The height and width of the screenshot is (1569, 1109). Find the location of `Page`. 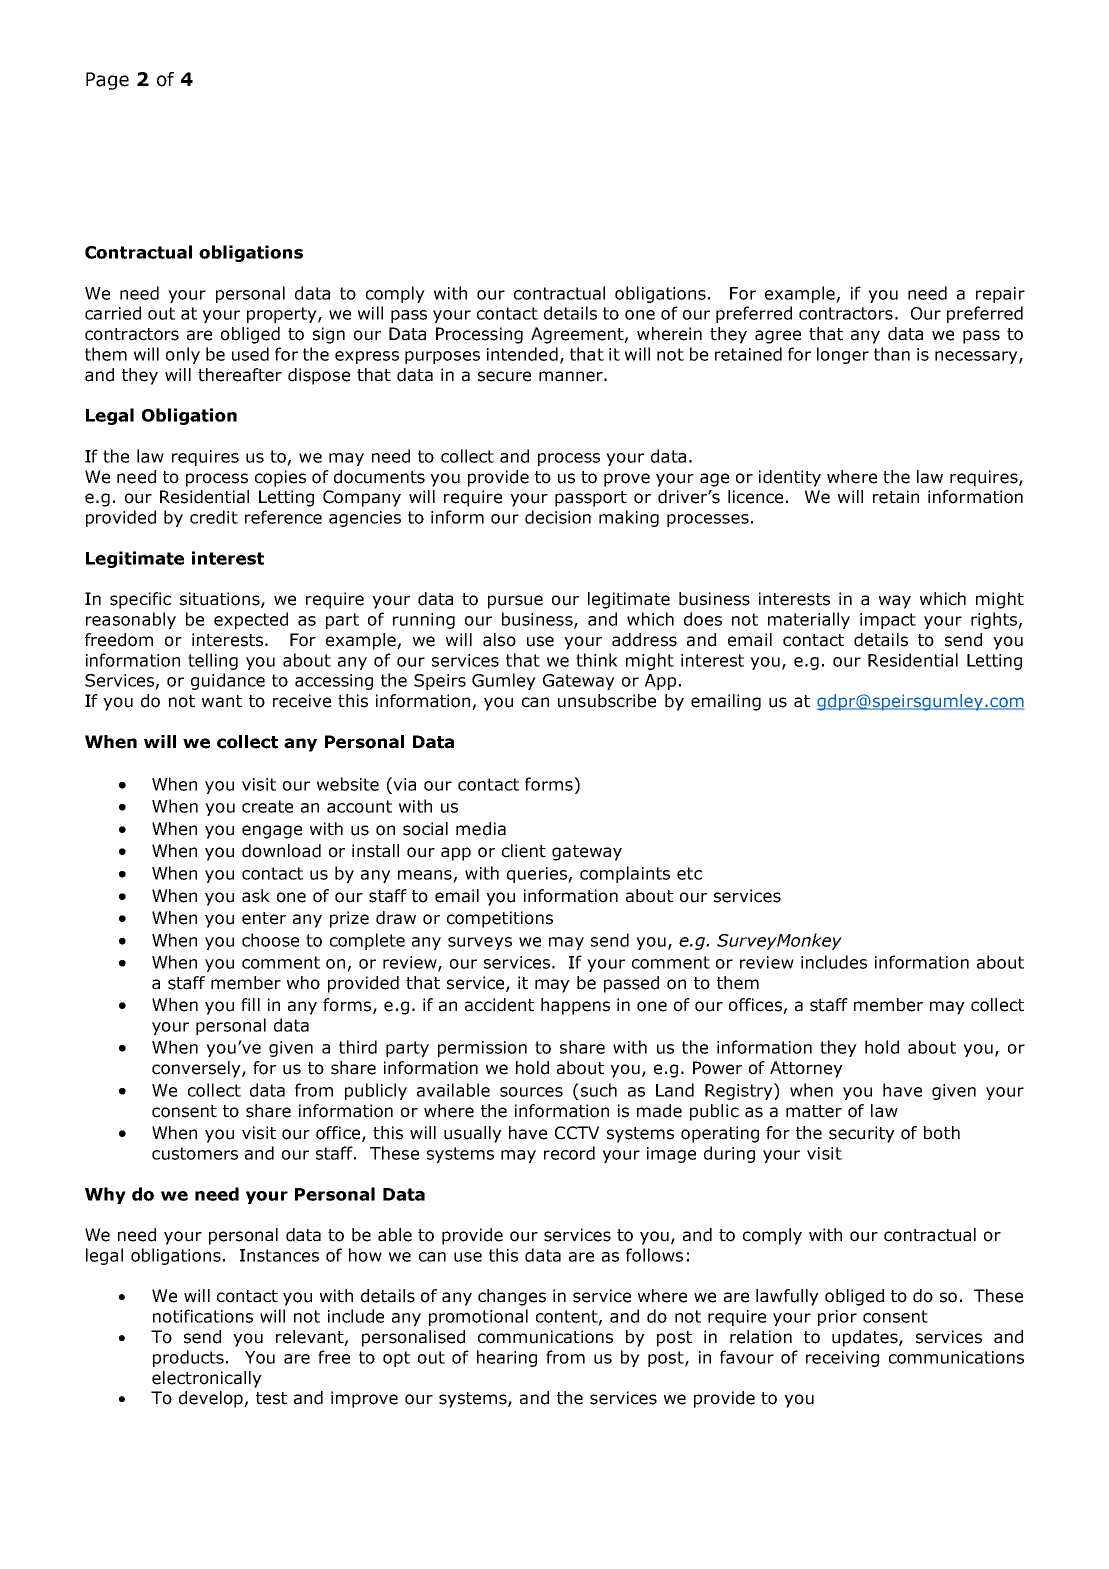

Page is located at coordinates (107, 81).
